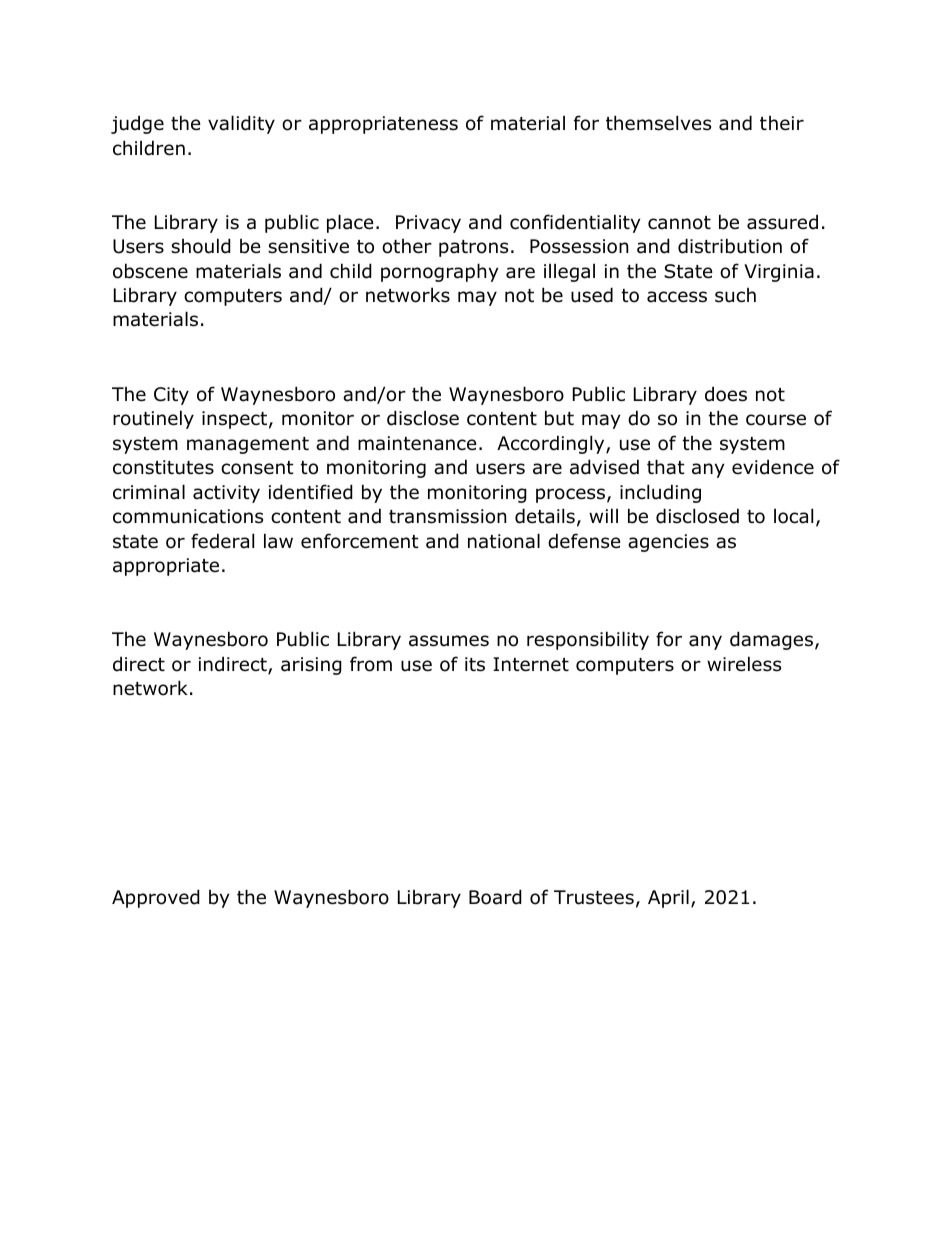 This screenshot has height=1233, width=952. I want to click on Board, so click(495, 897).
